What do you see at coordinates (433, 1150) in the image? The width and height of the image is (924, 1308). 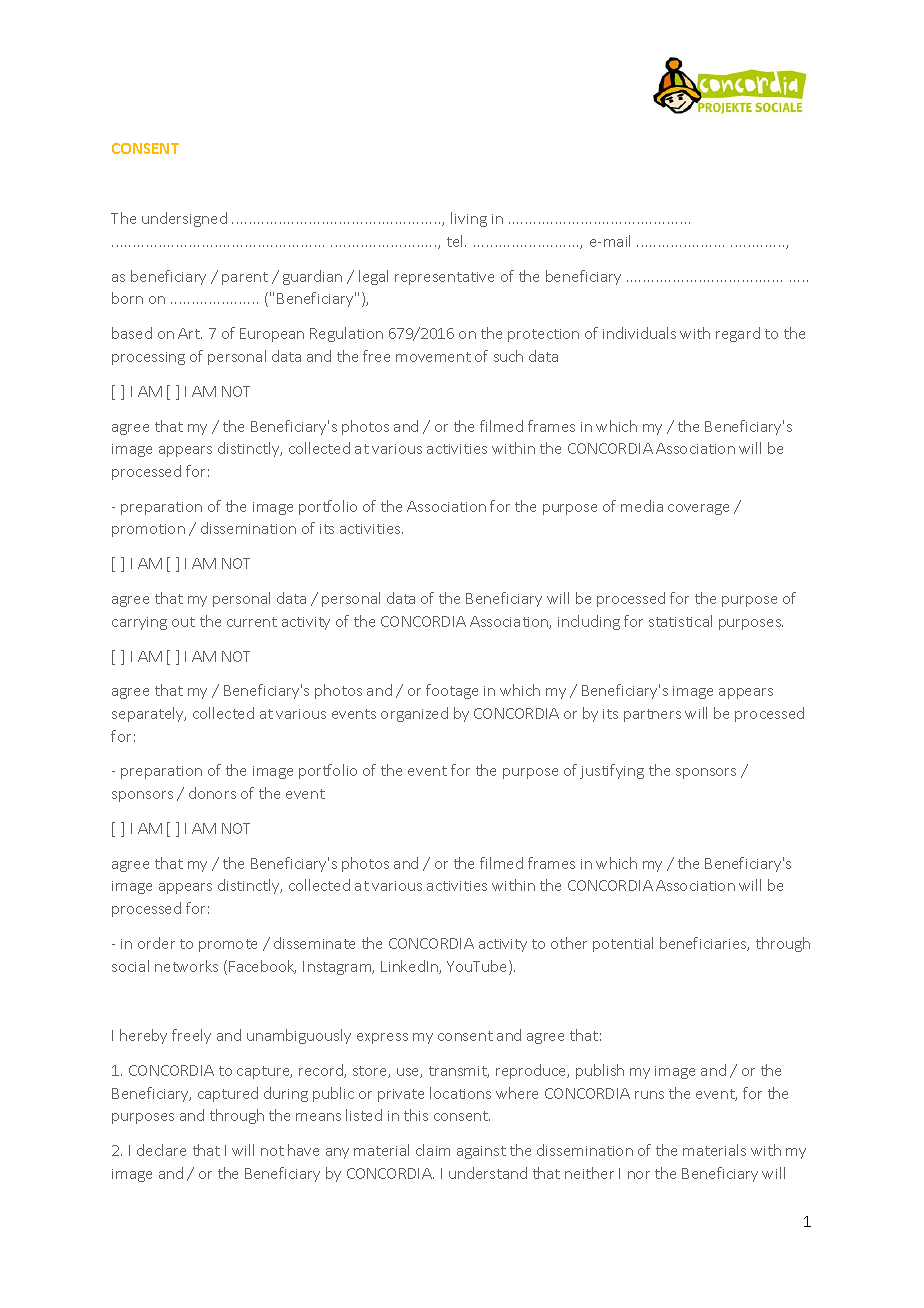 I see `claim` at bounding box center [433, 1150].
